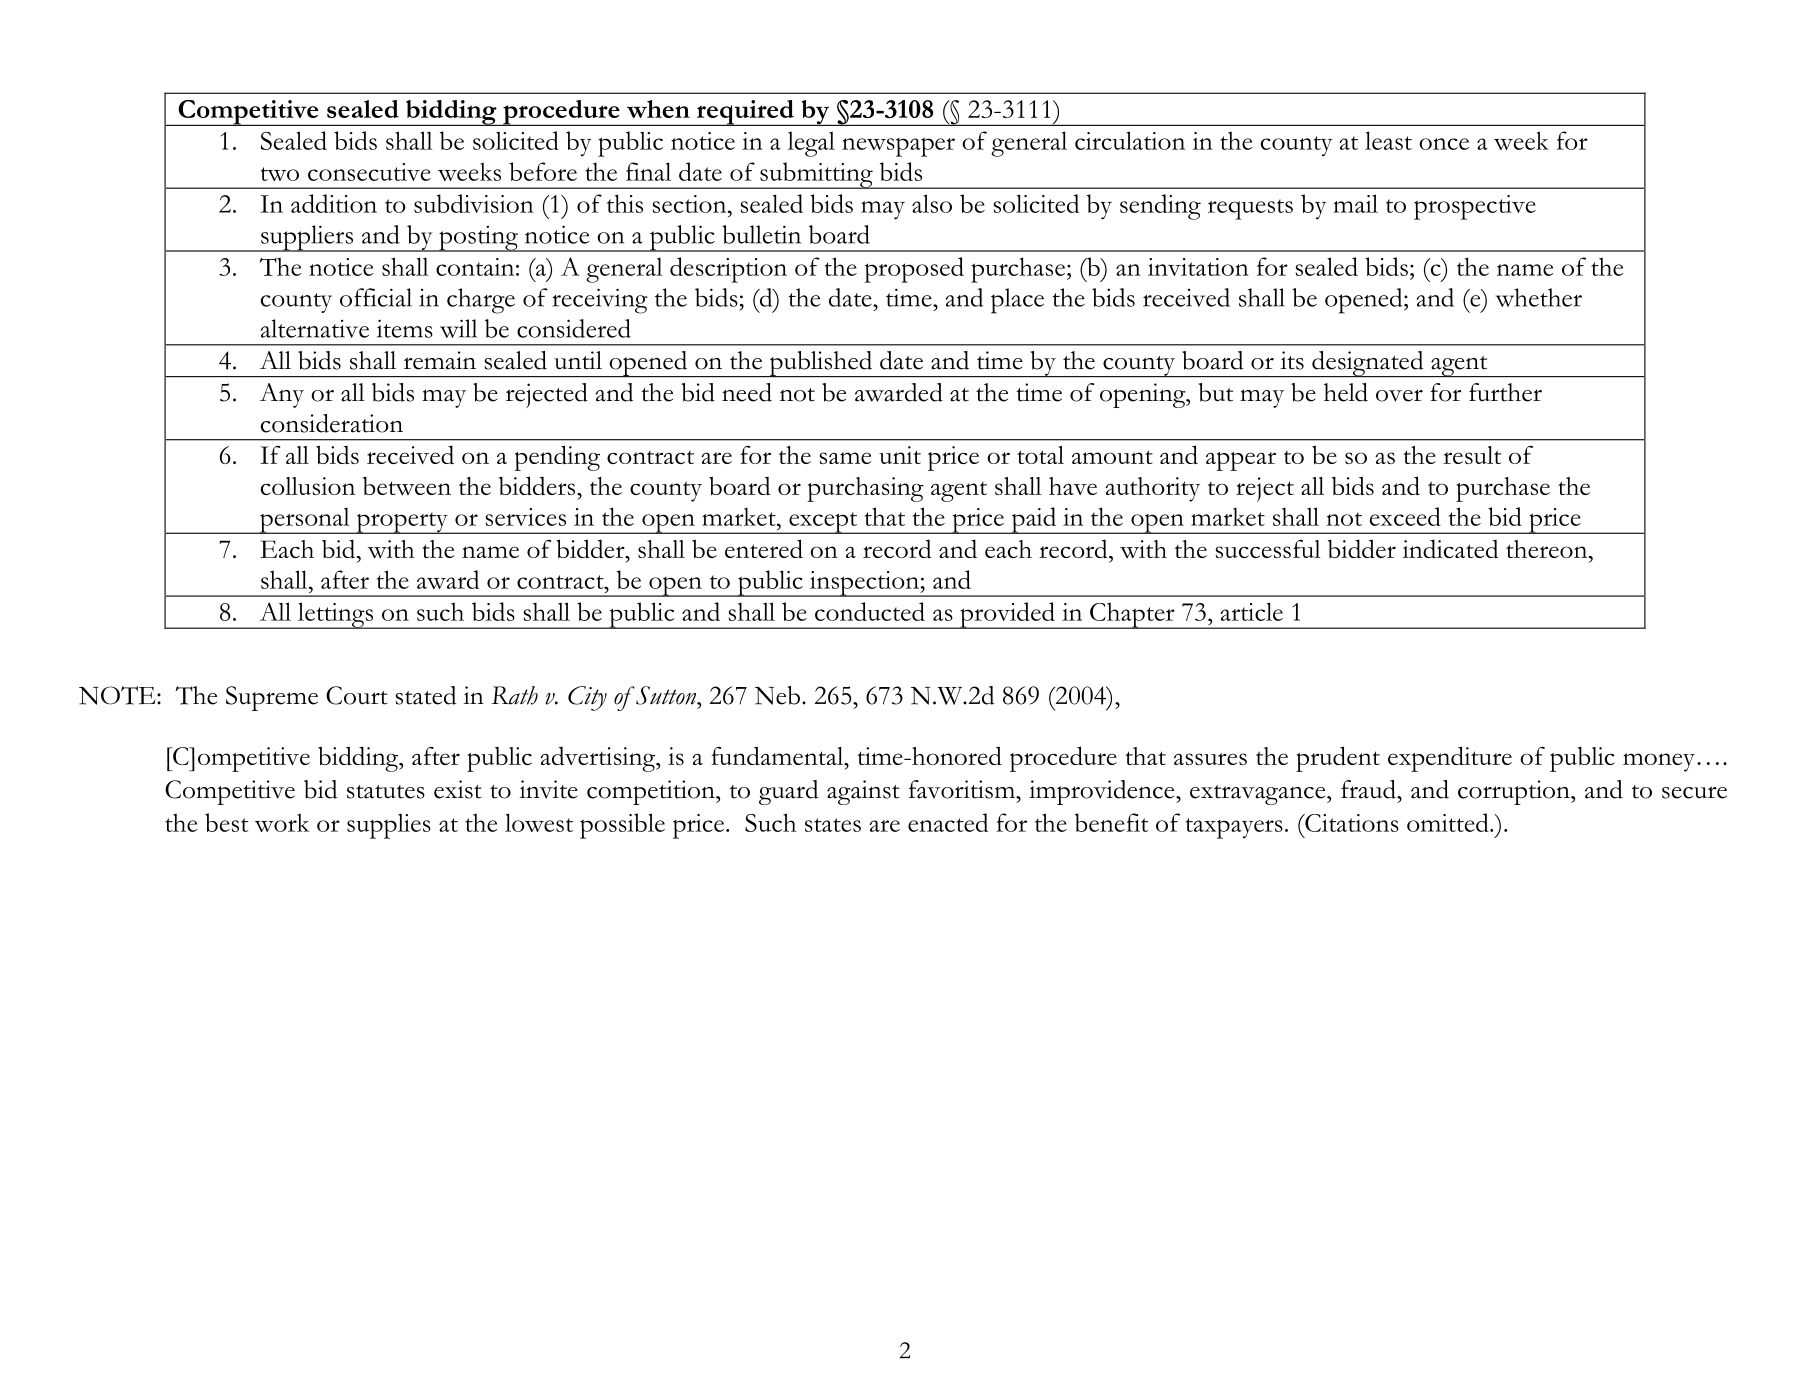  Describe the element at coordinates (863, 792) in the image. I see `against` at that location.
